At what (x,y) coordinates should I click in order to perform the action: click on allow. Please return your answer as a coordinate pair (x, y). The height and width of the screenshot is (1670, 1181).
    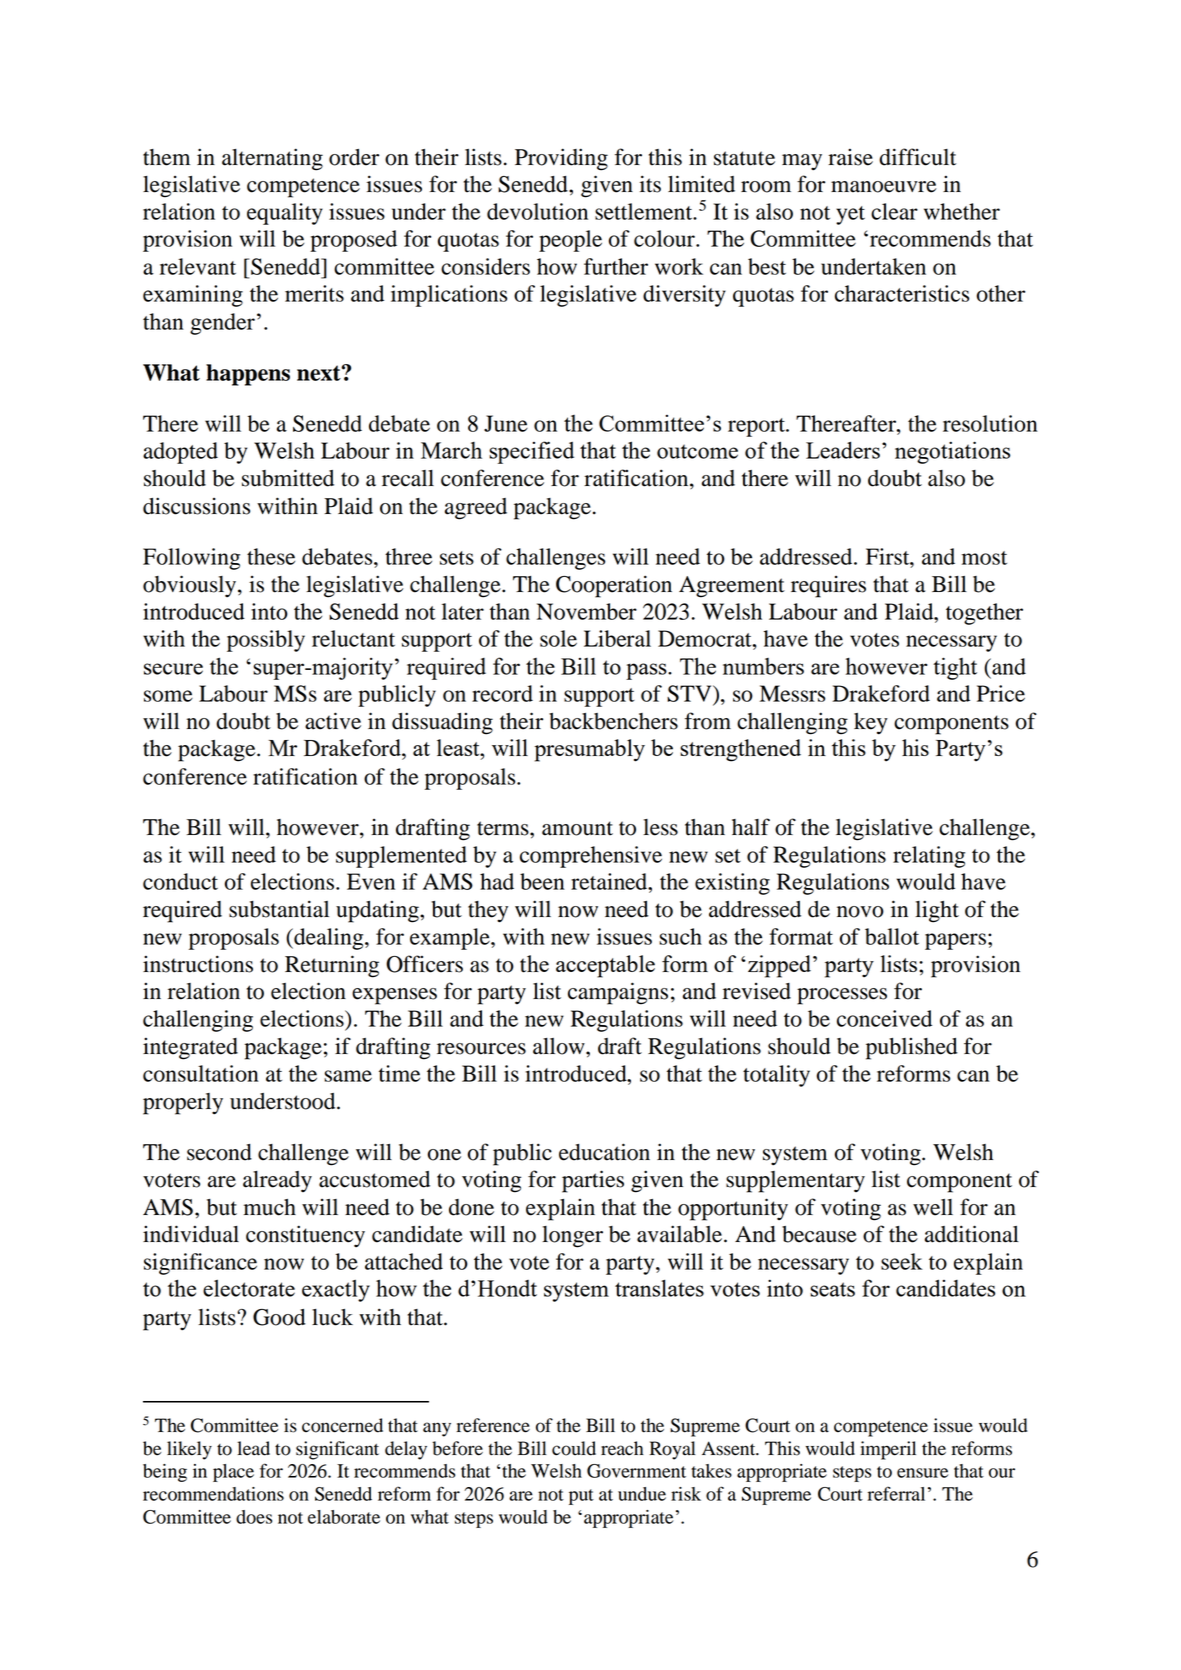
    Looking at the image, I should click on (560, 1046).
